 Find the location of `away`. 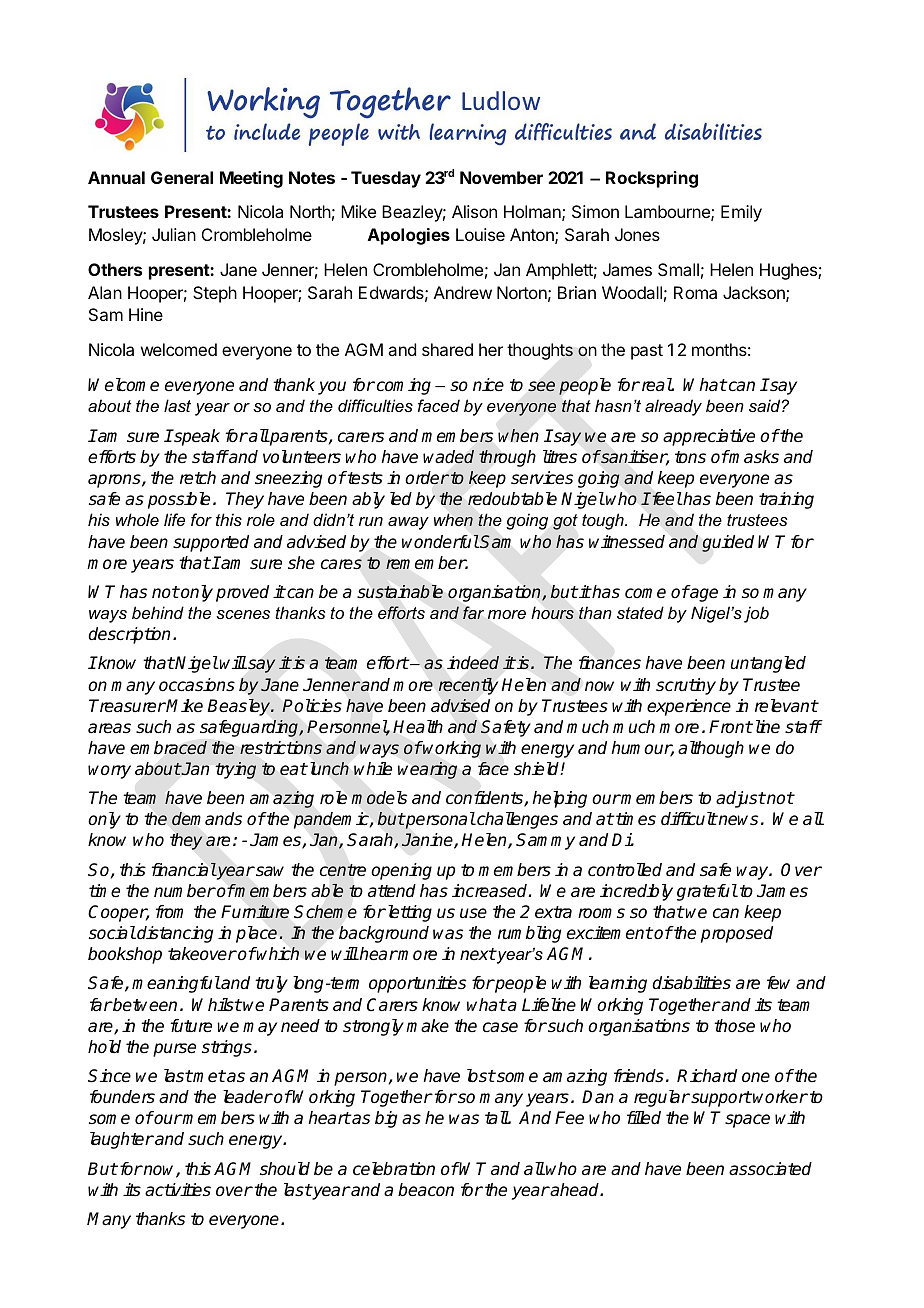

away is located at coordinates (408, 523).
